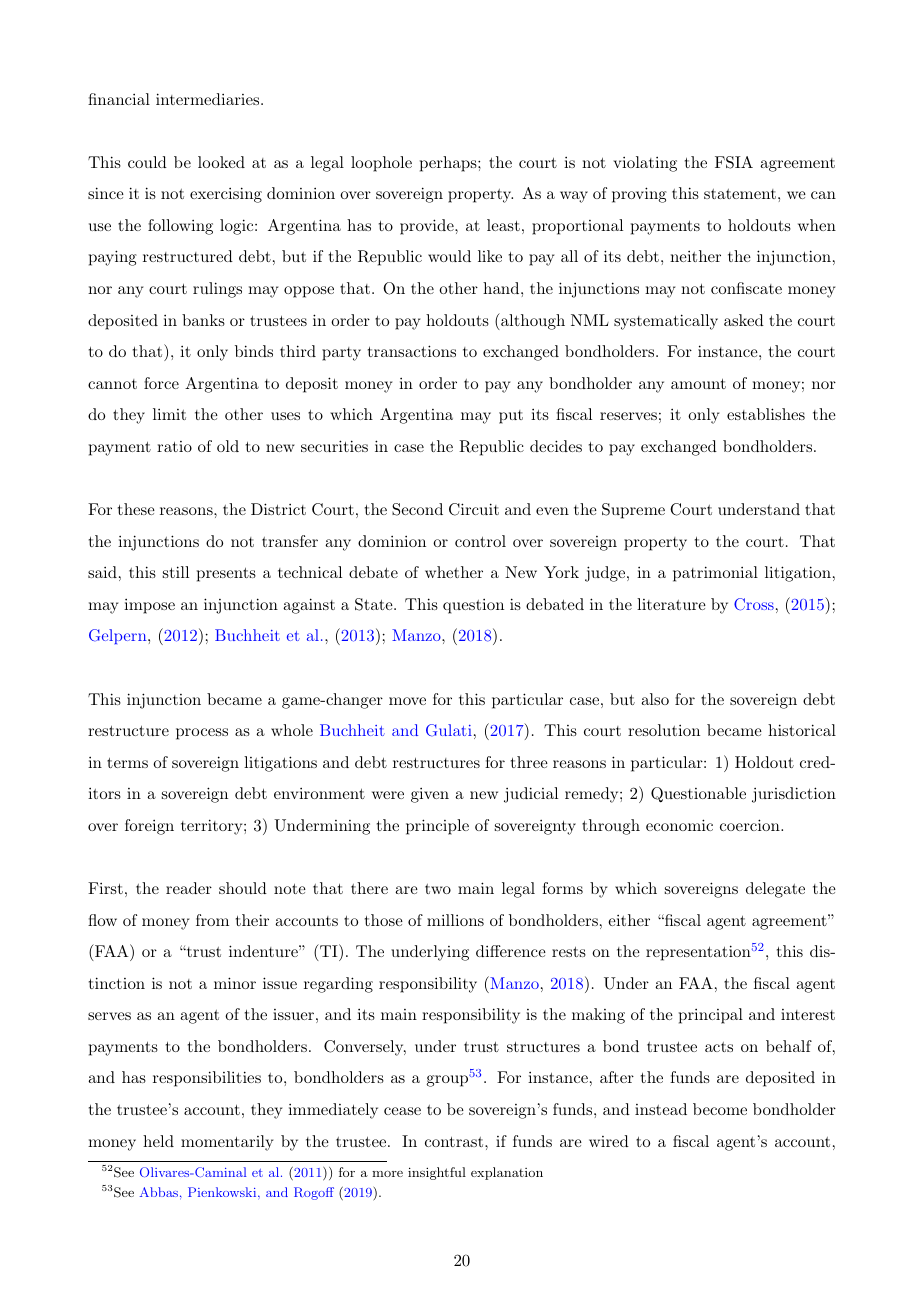 The height and width of the screenshot is (1308, 924). Describe the element at coordinates (209, 99) in the screenshot. I see `intermediaries` at that location.
